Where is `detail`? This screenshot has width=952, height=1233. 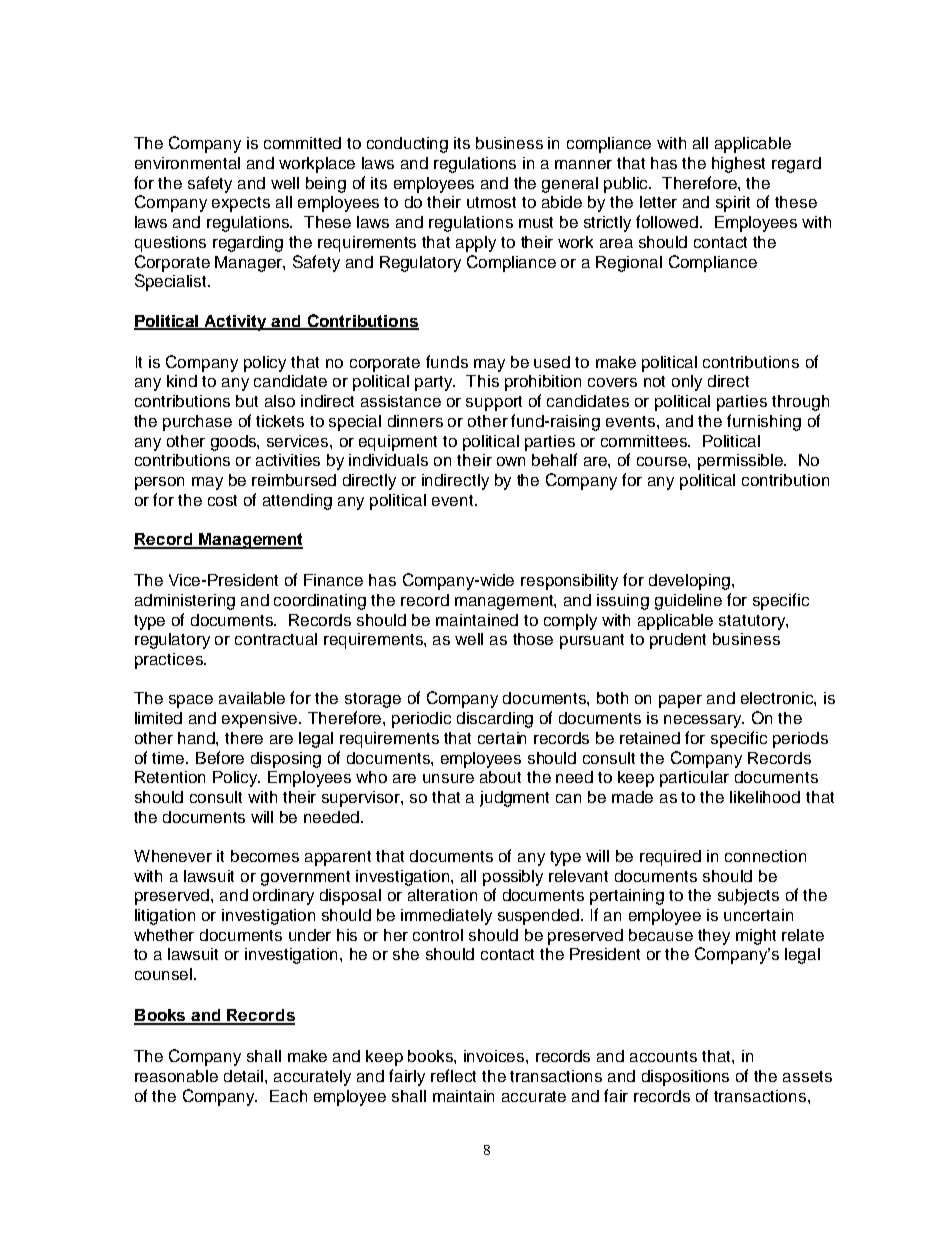
detail is located at coordinates (245, 1076).
